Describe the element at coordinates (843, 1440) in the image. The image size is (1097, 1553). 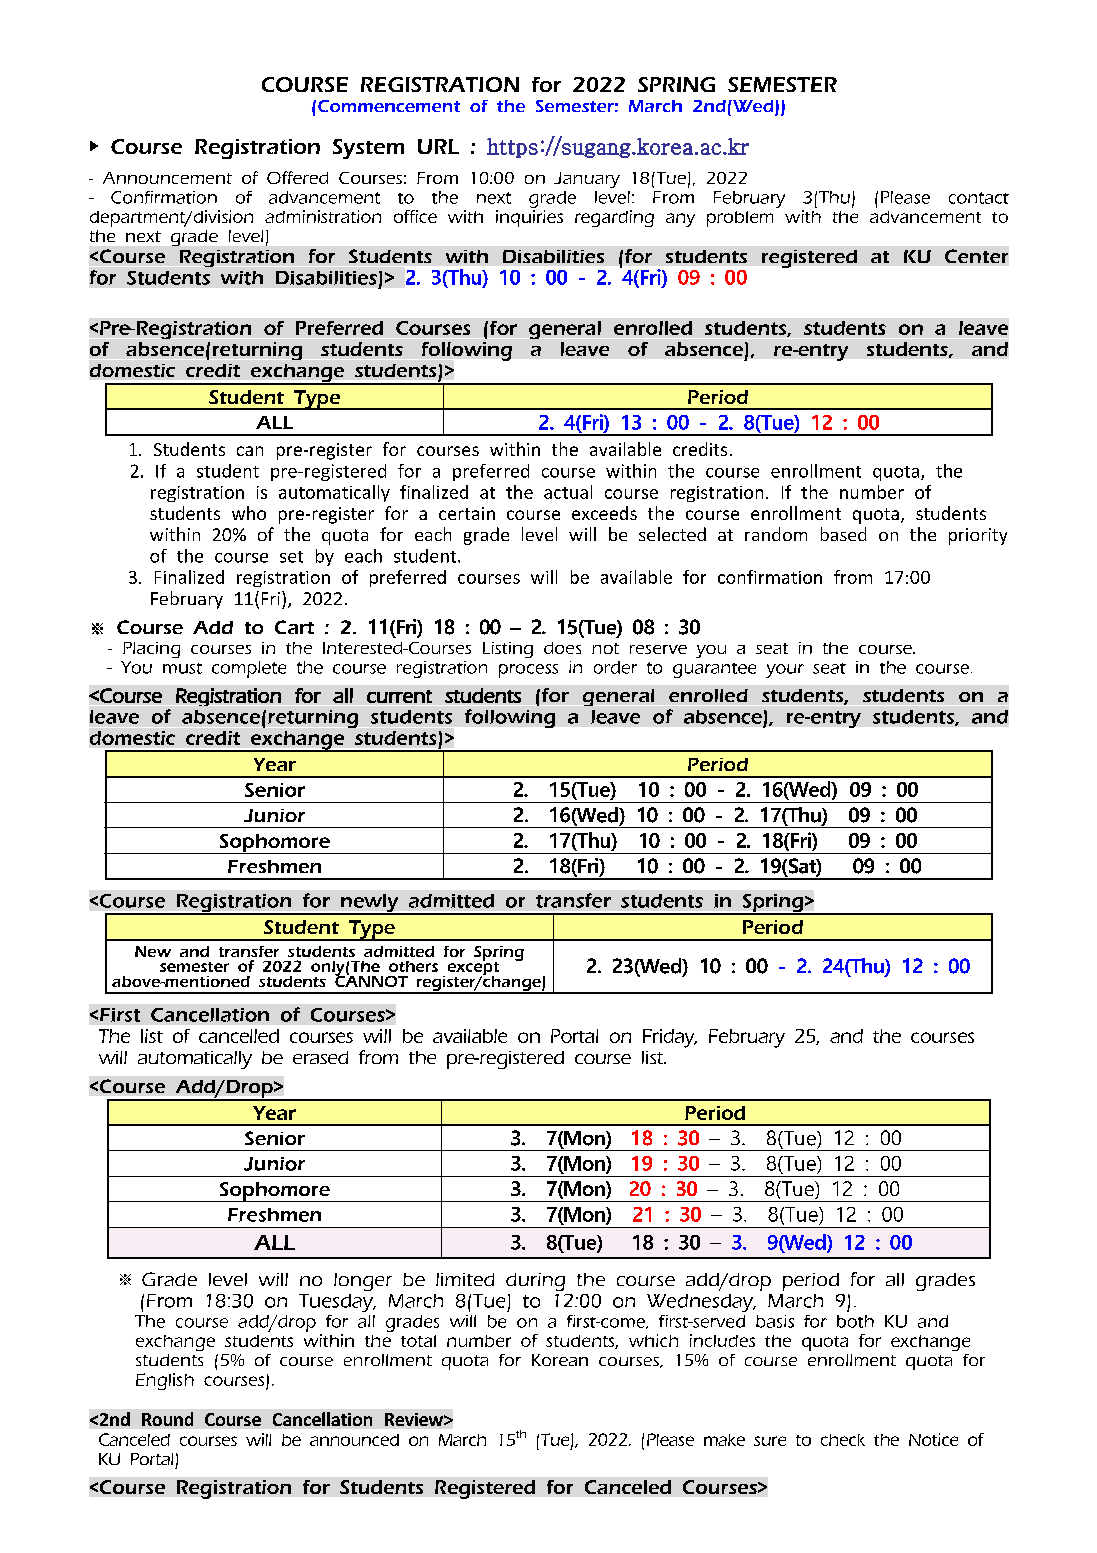
I see `check` at that location.
